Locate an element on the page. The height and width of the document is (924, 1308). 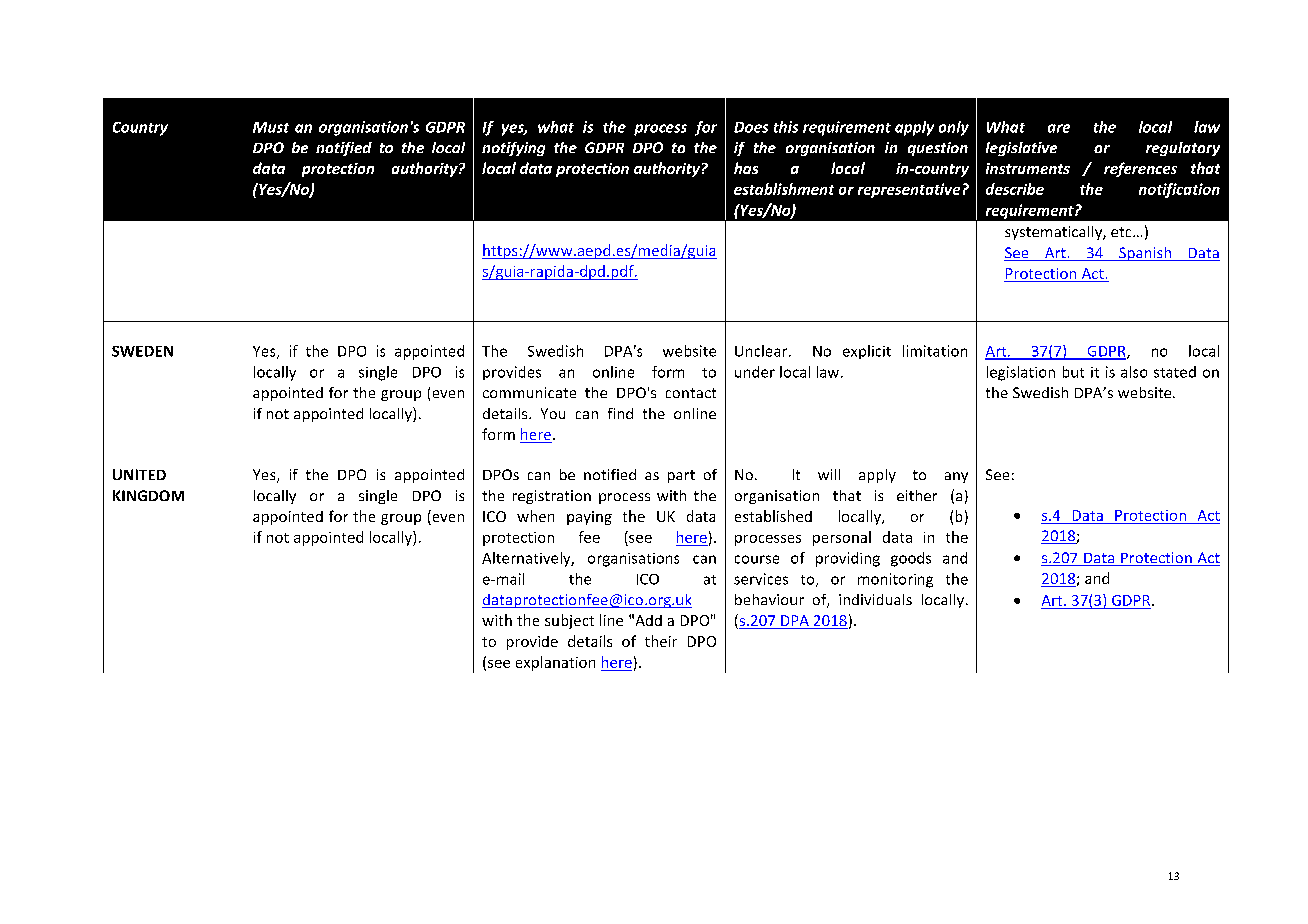
Spanish is located at coordinates (1145, 254).
